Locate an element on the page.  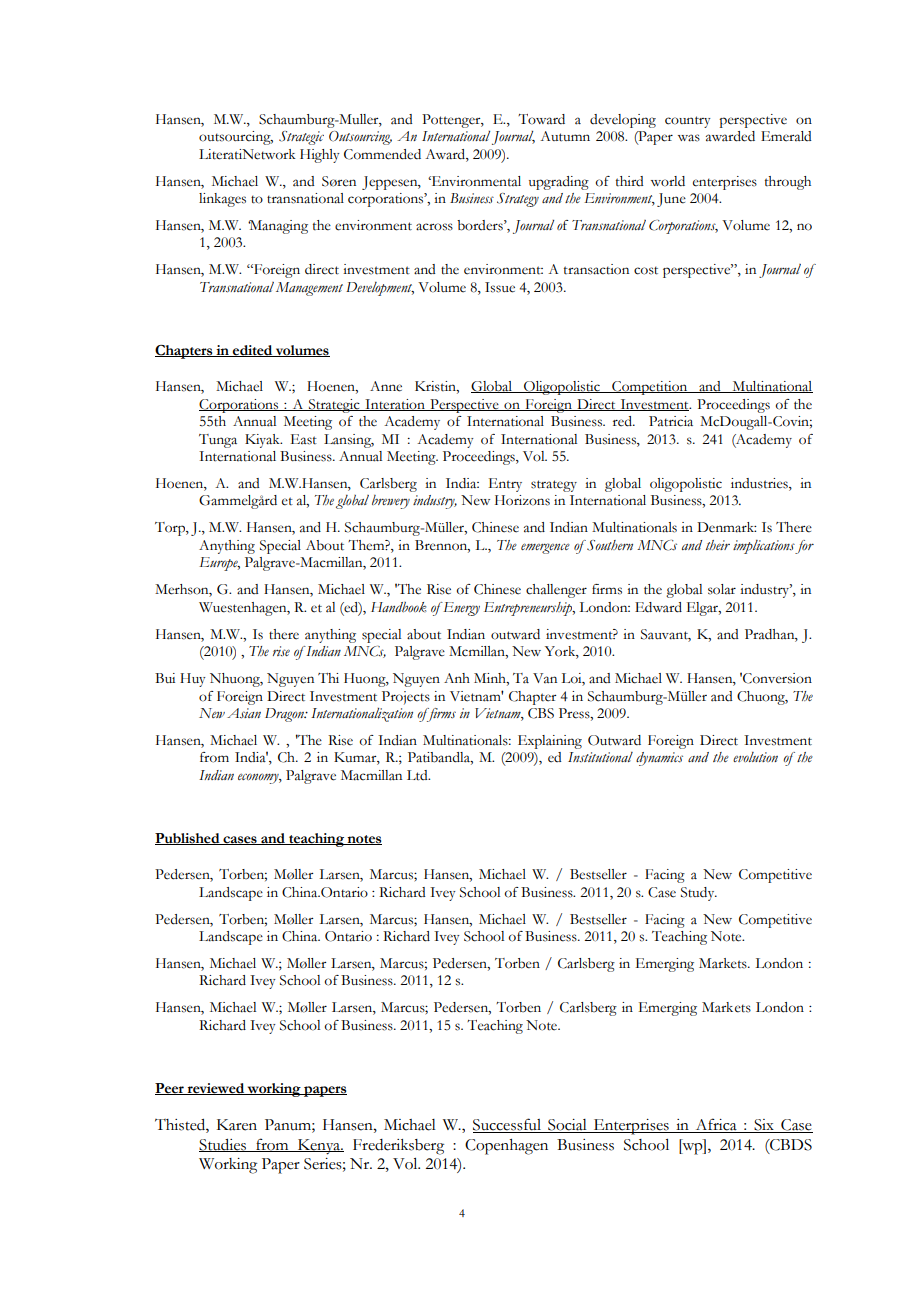
linkages is located at coordinates (222, 200).
